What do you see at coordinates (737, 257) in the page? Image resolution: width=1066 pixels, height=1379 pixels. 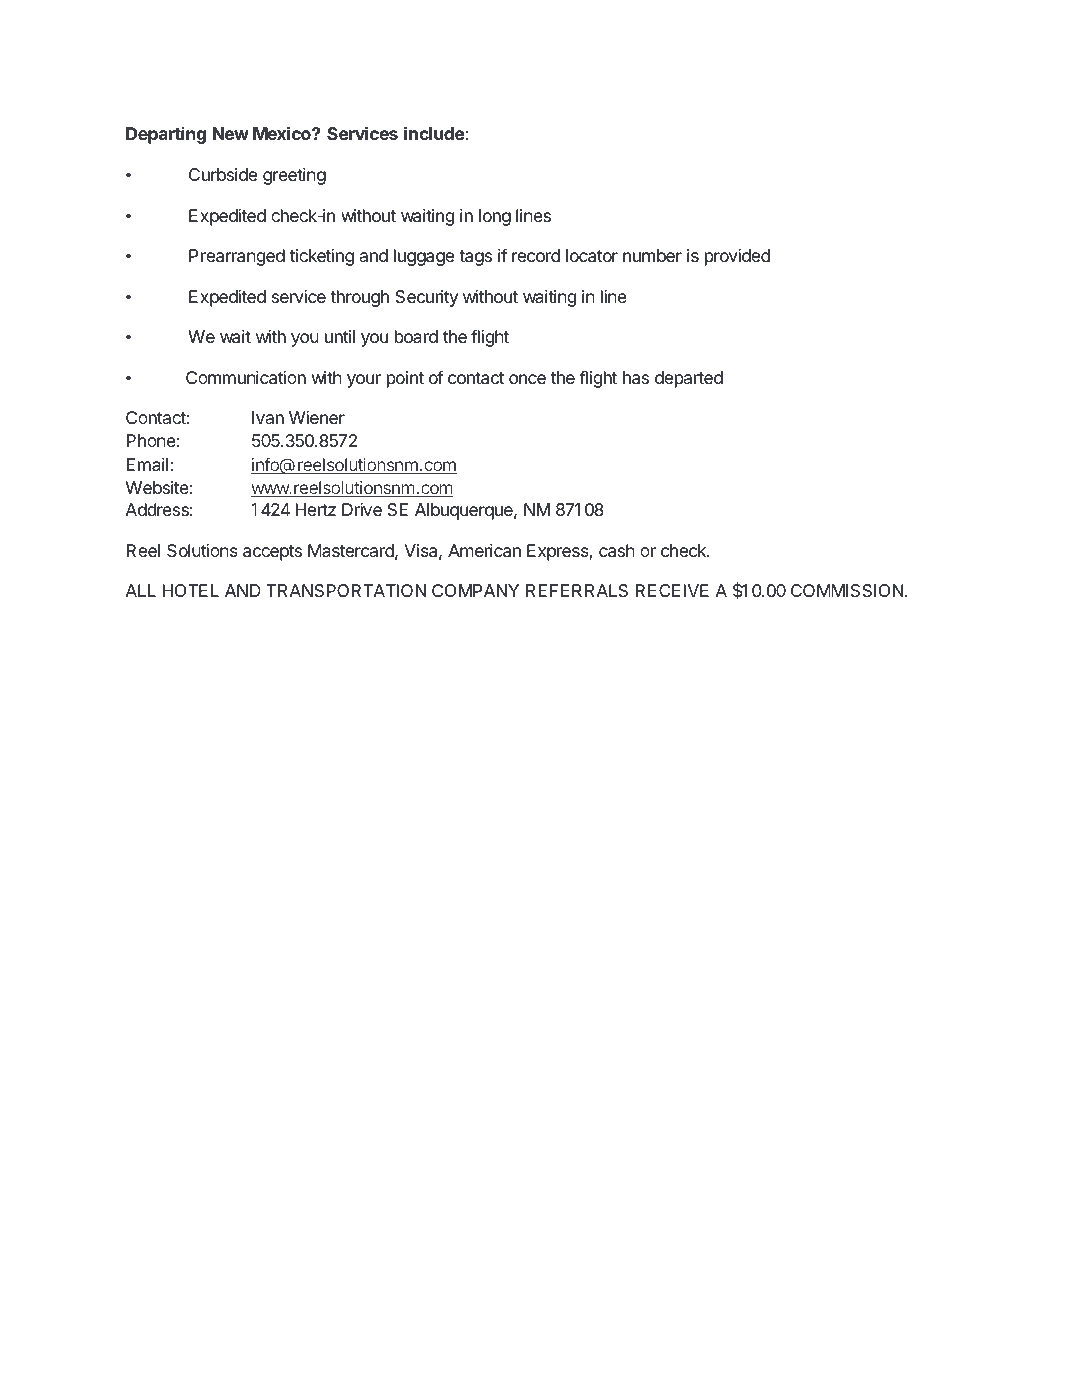 I see `provided` at bounding box center [737, 257].
